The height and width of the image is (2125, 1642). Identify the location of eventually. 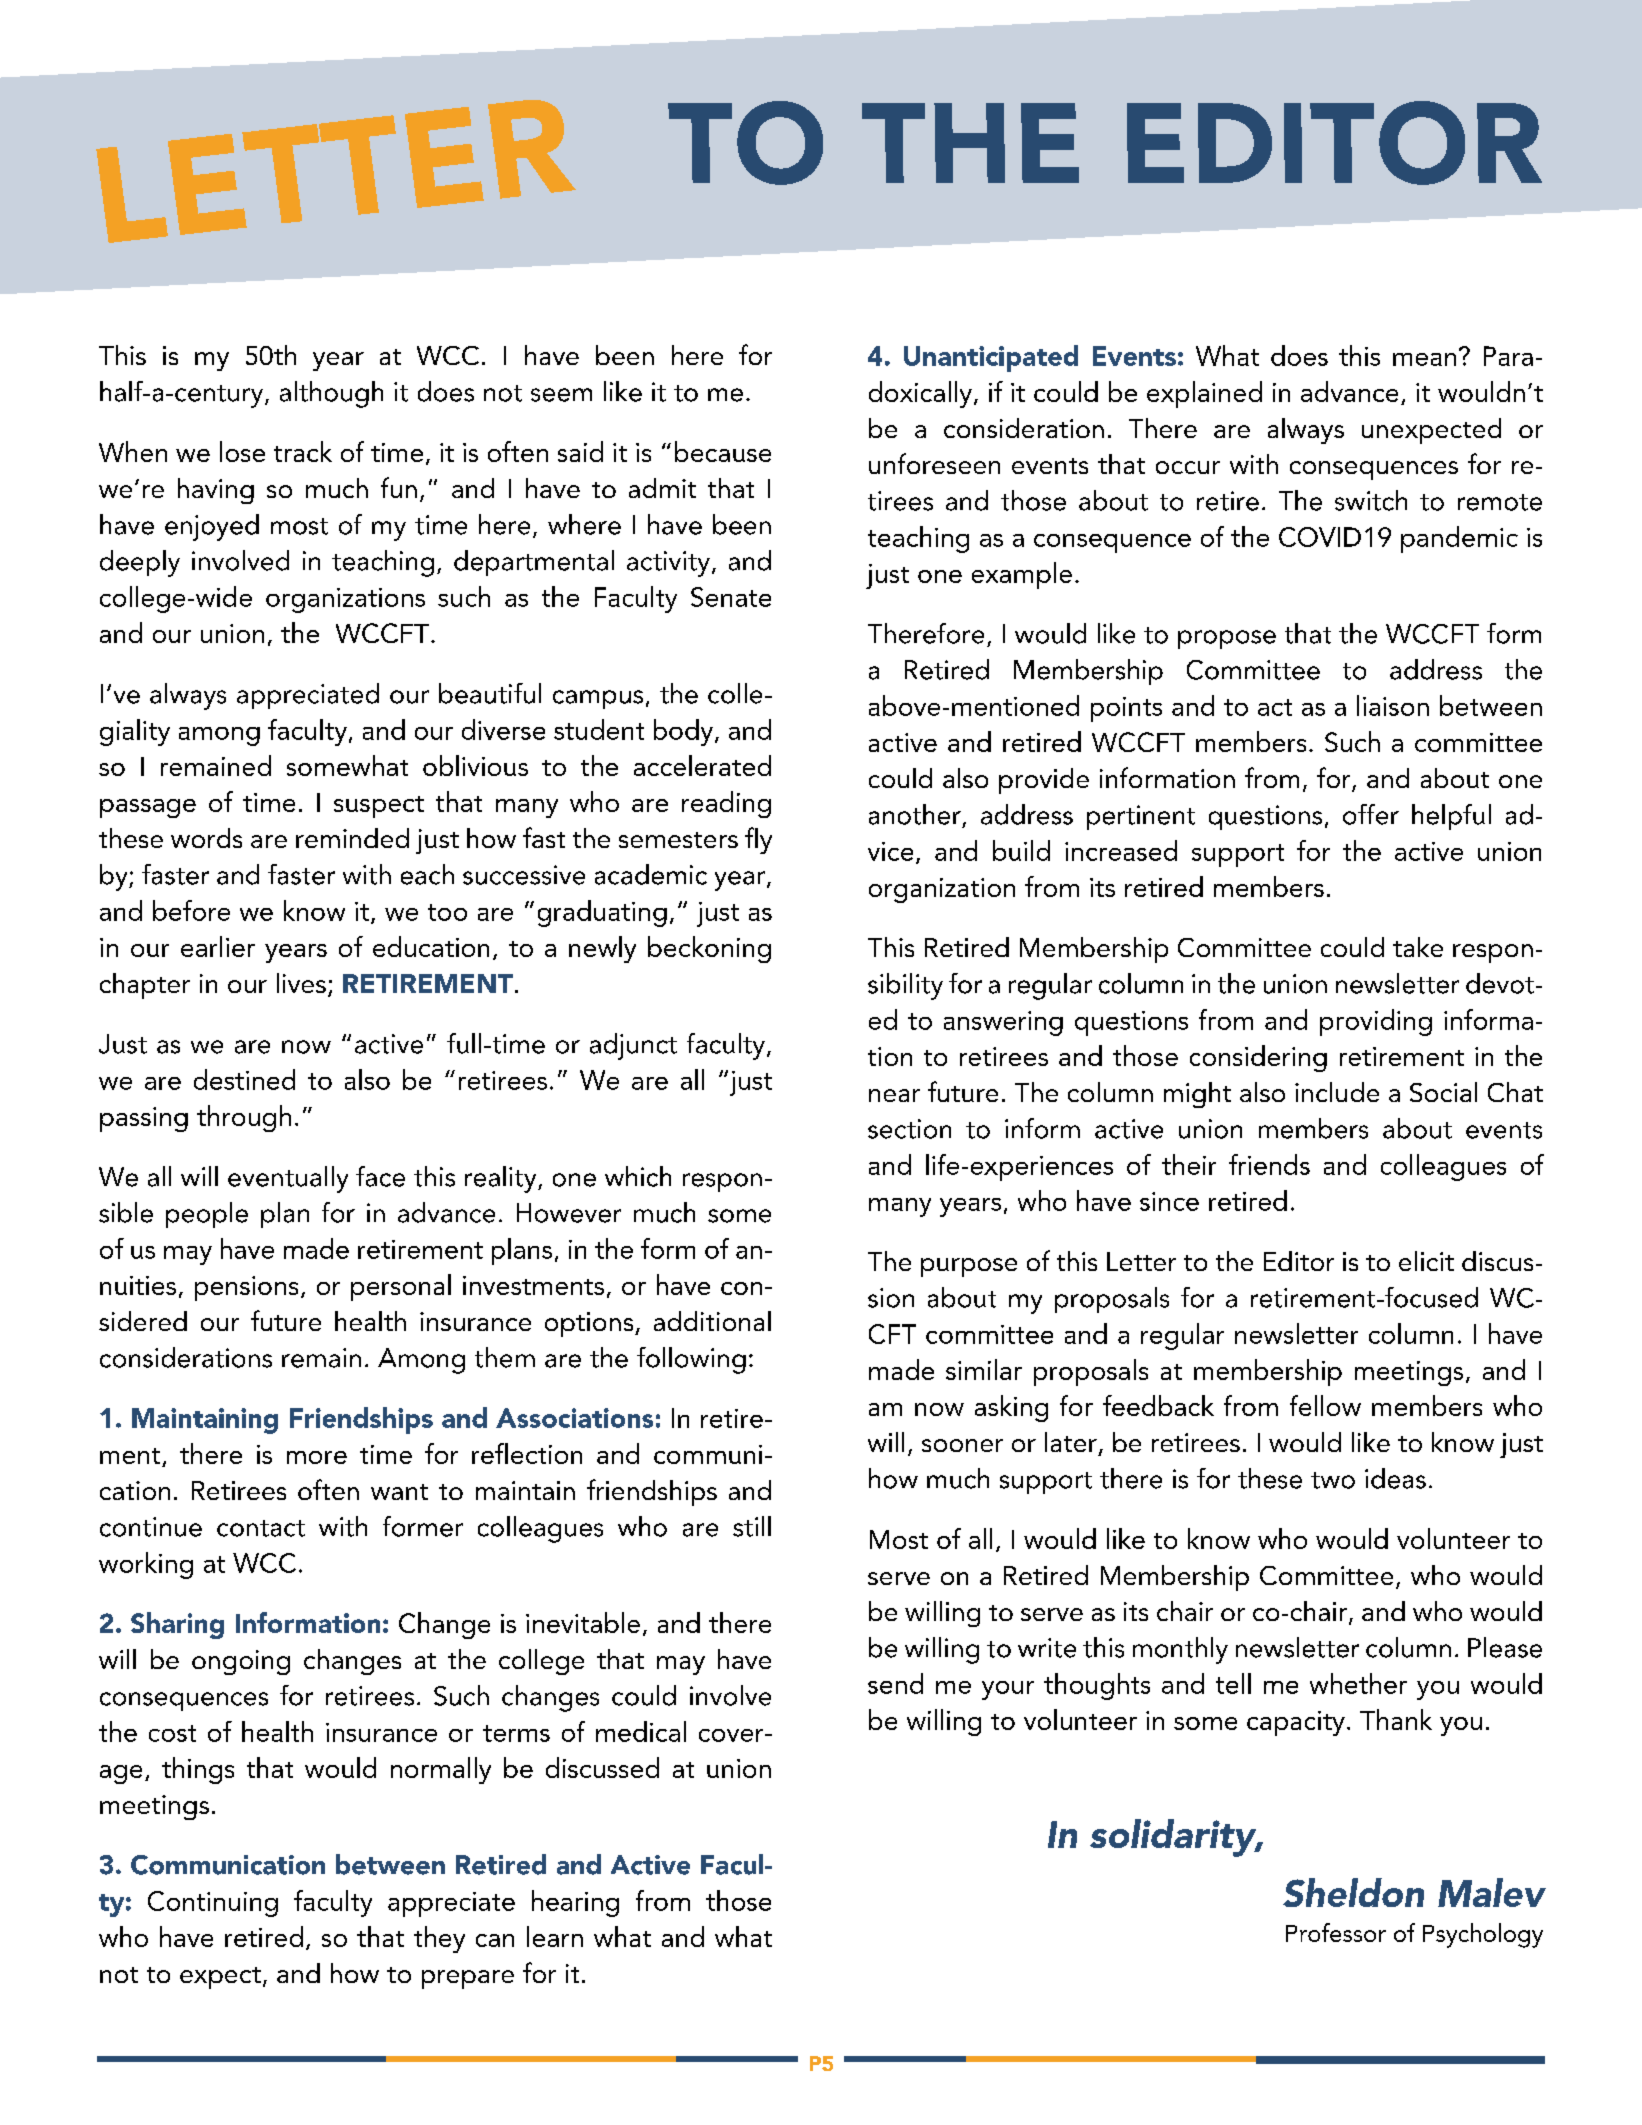
(288, 1179).
